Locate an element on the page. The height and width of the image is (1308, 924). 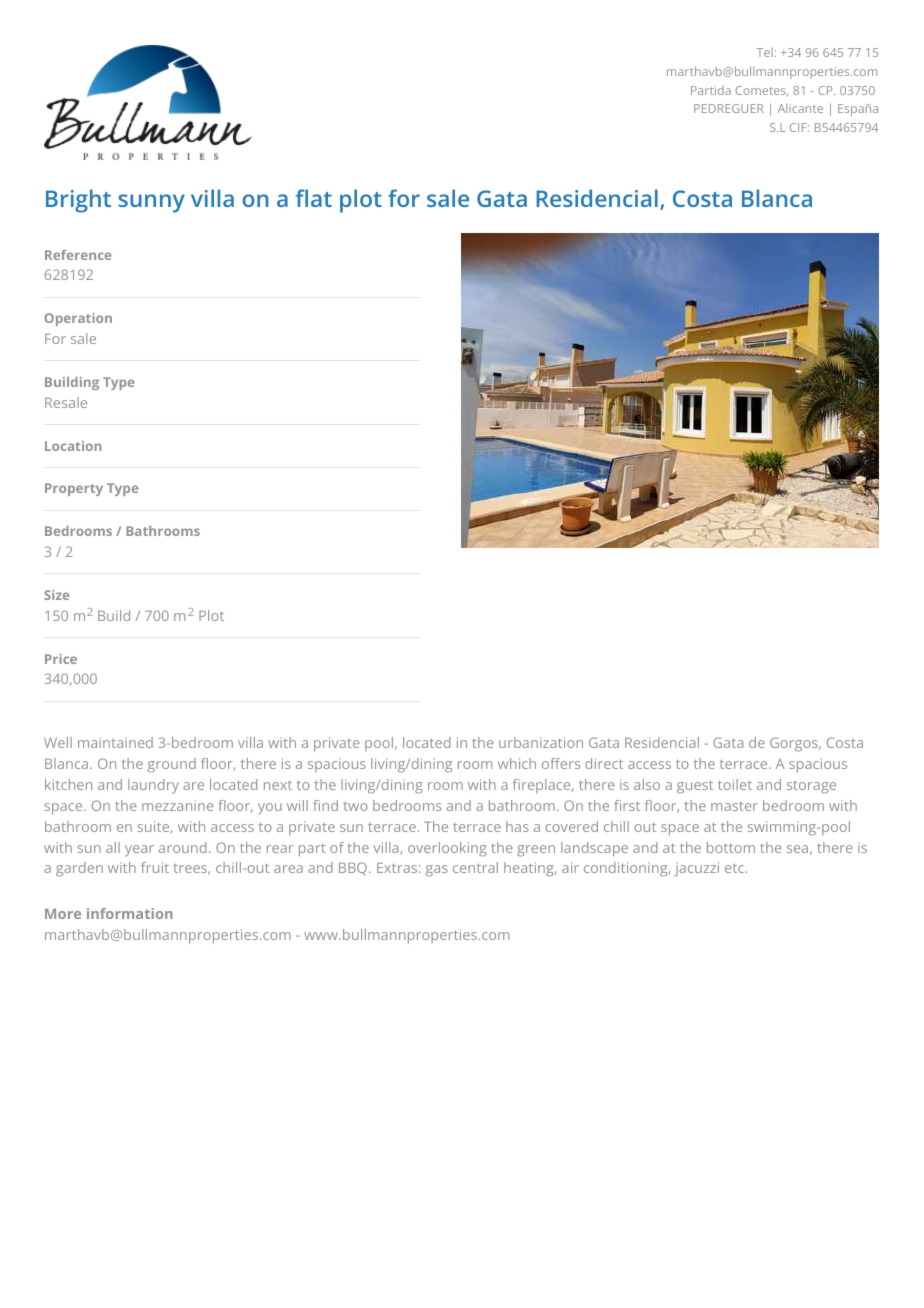
maintained is located at coordinates (115, 742).
